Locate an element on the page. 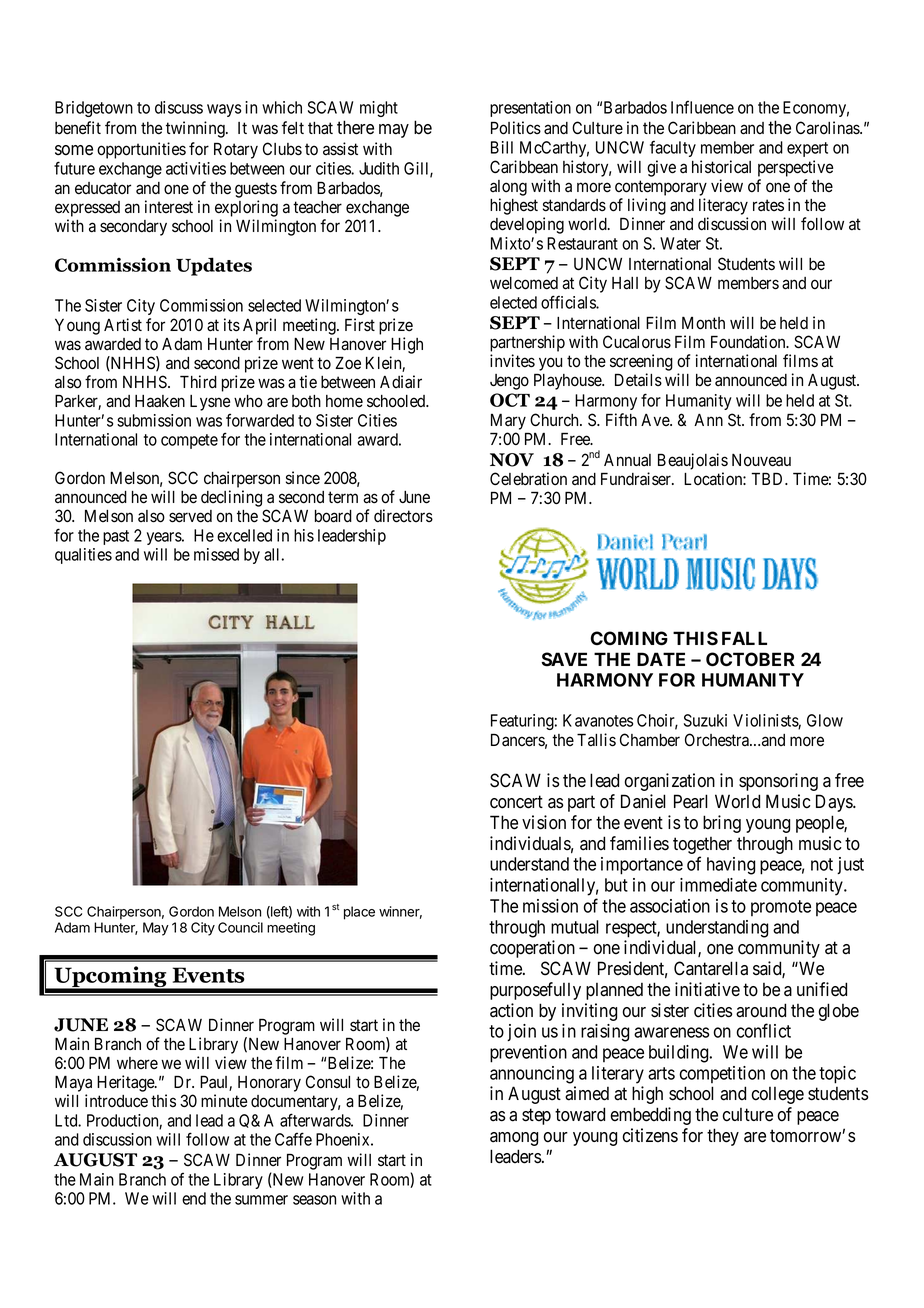 The image size is (924, 1308). opportunities is located at coordinates (141, 150).
